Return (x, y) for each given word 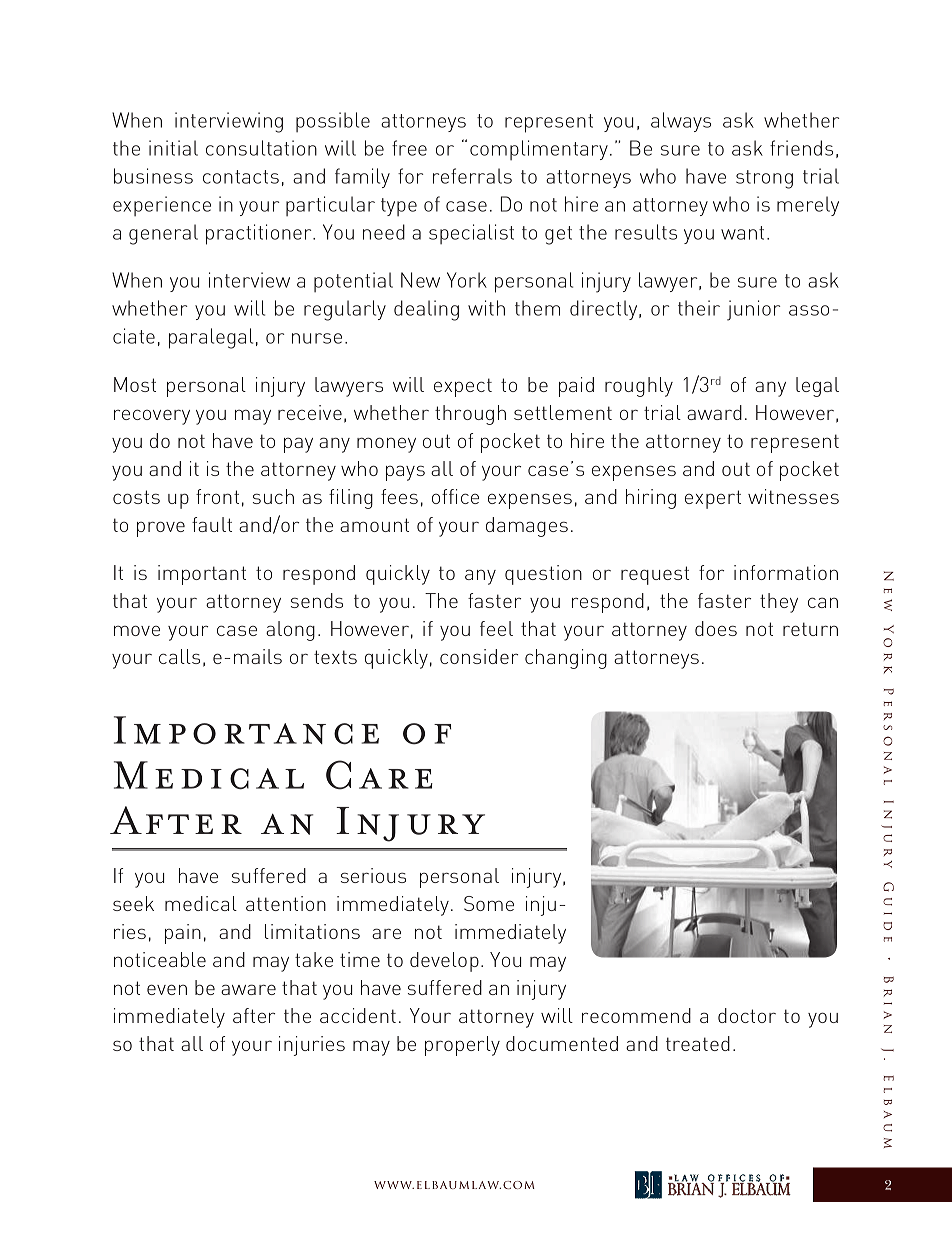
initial (173, 148)
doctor (747, 1015)
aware (248, 989)
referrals (472, 176)
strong (764, 179)
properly (462, 1046)
